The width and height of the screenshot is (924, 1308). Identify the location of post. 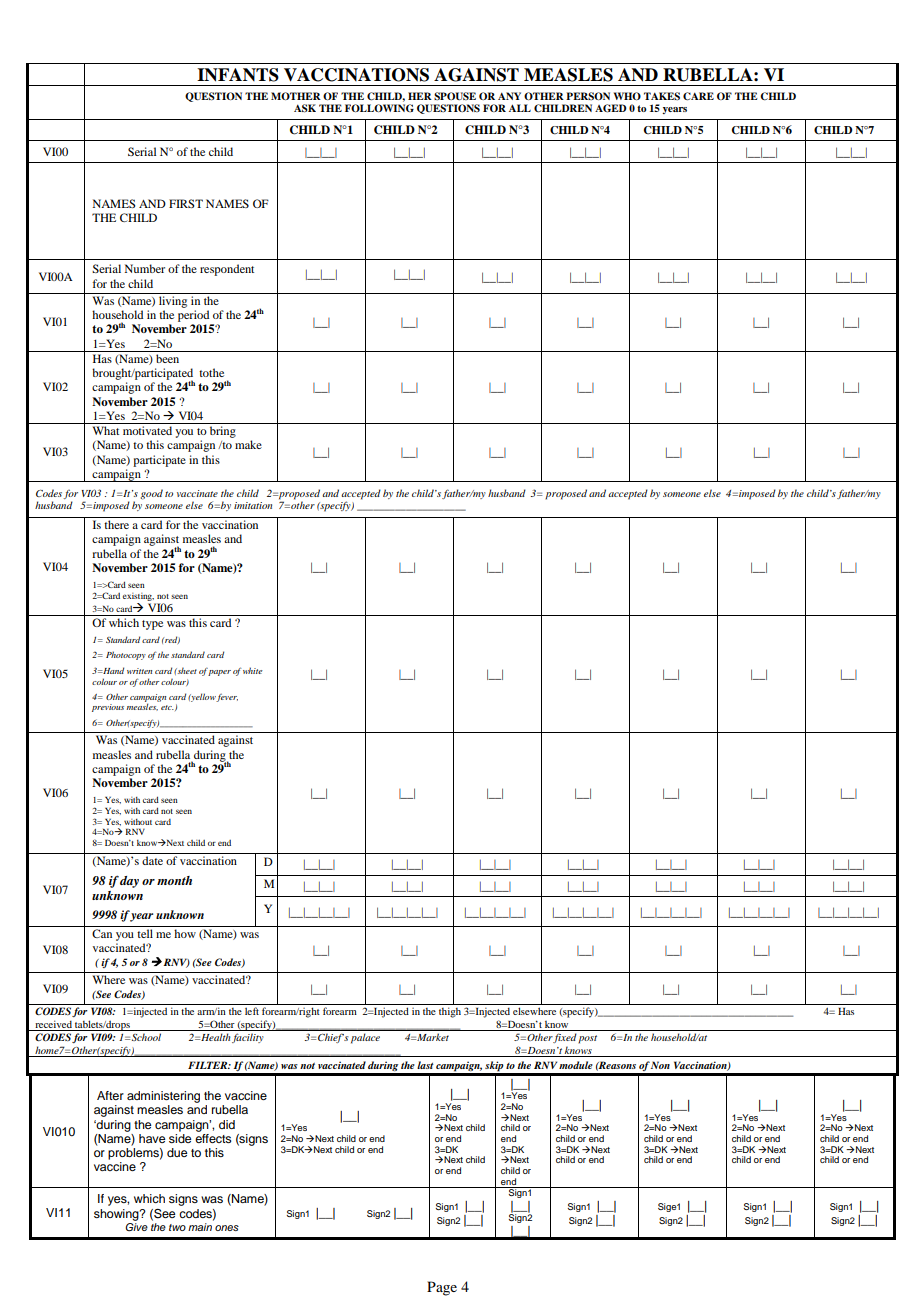
(587, 1039).
